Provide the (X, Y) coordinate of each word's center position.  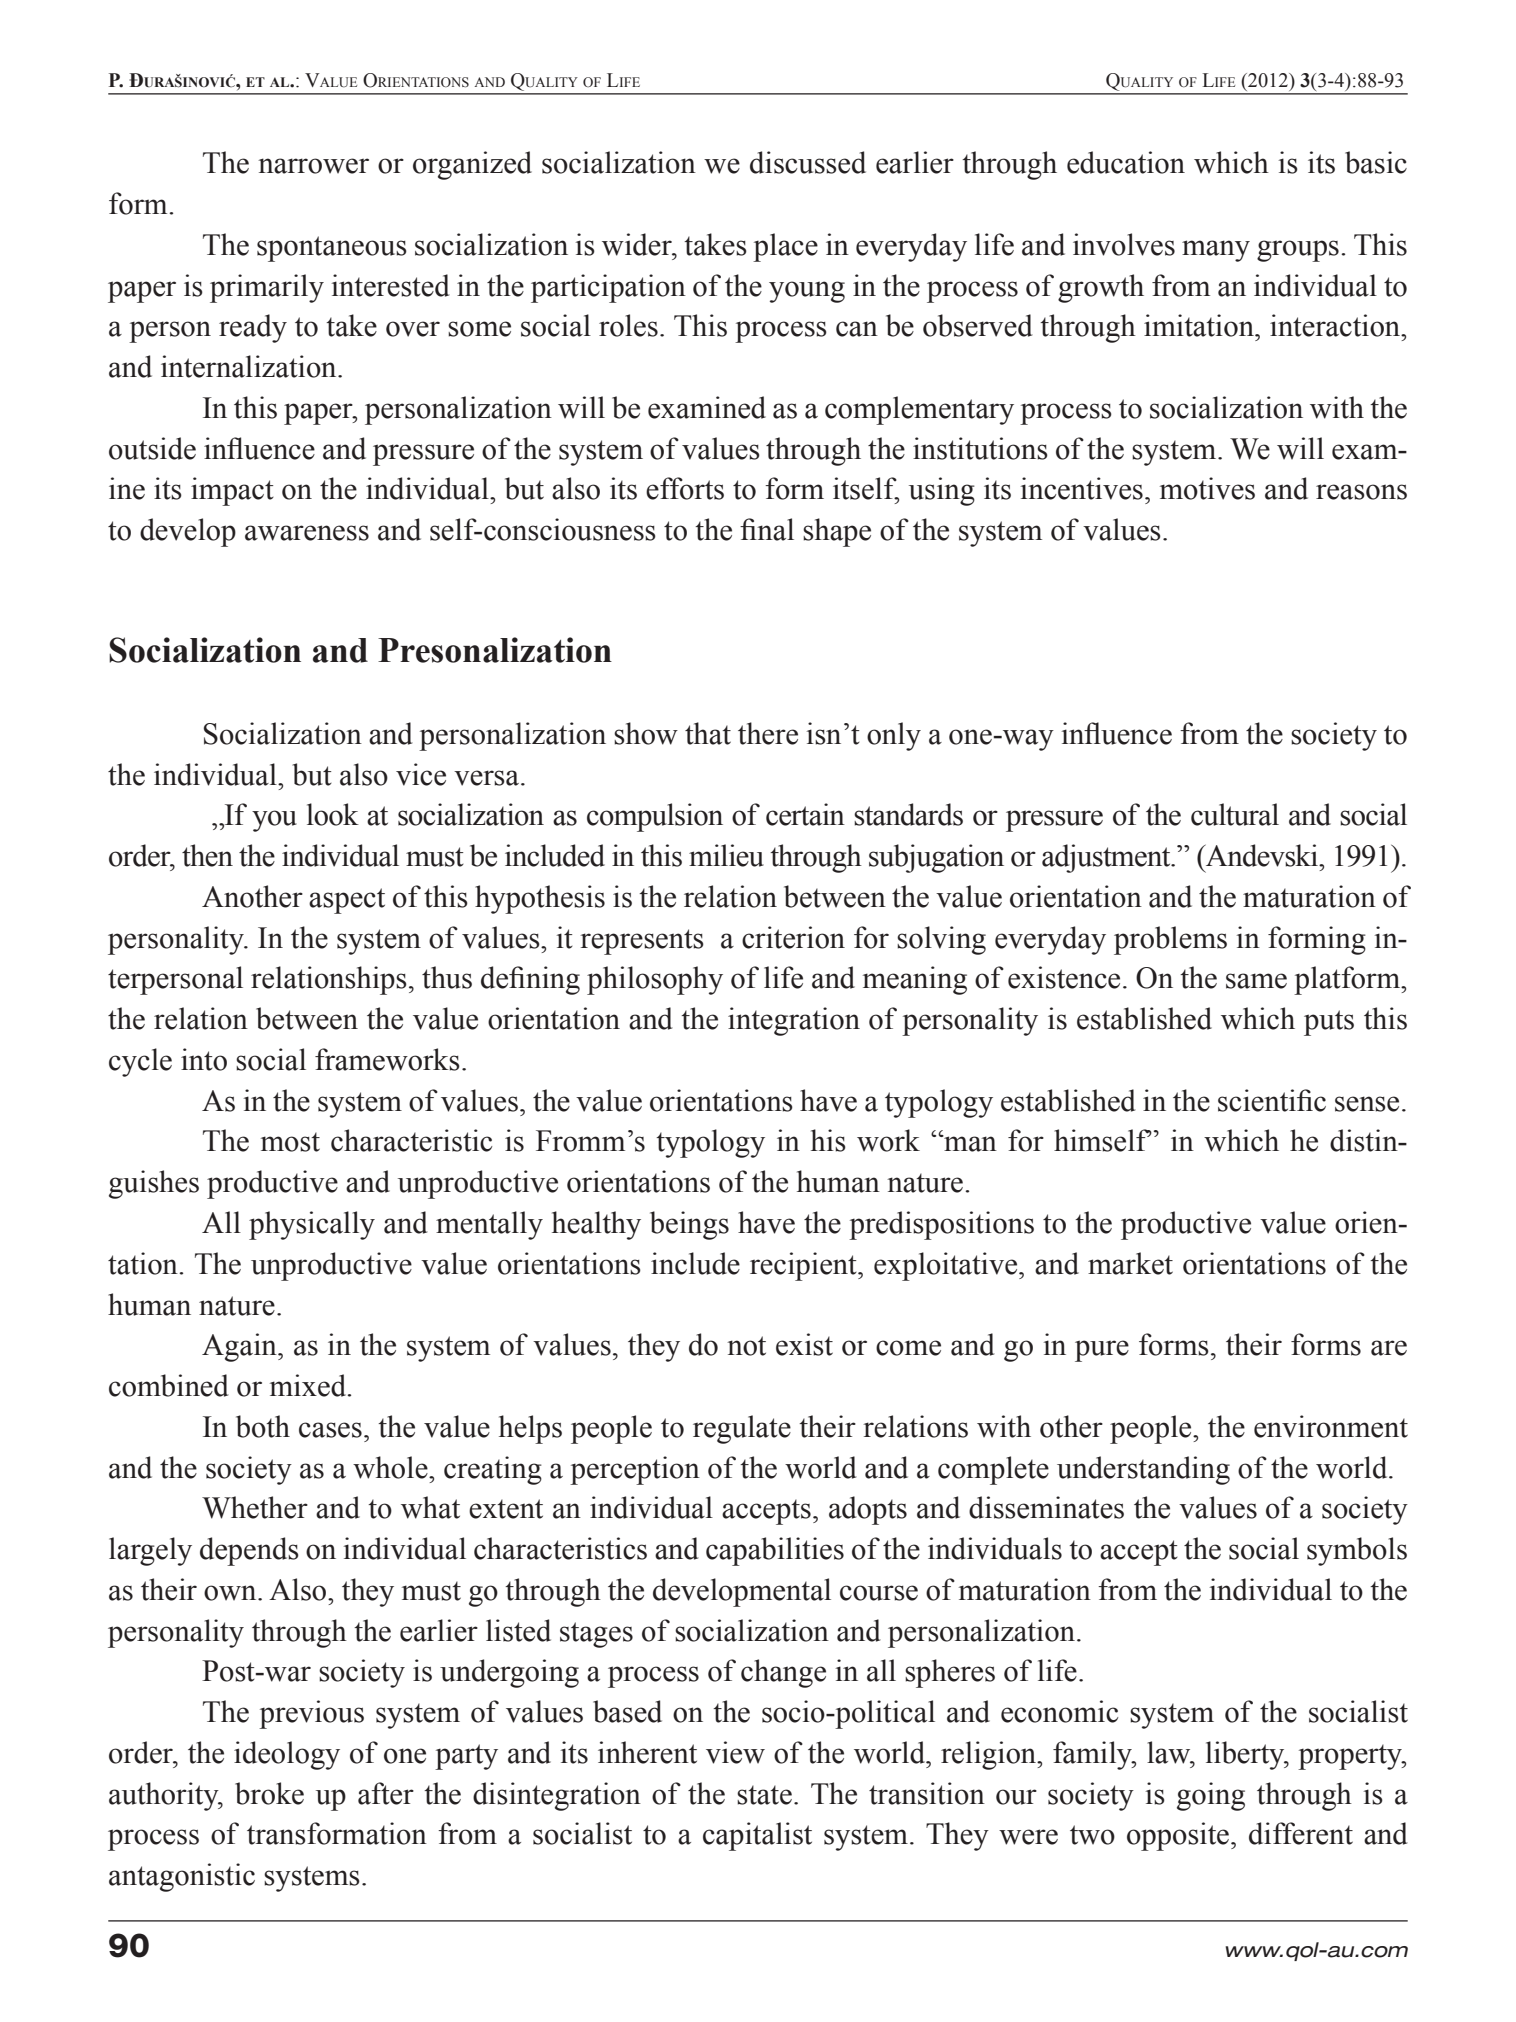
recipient (804, 1266)
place (785, 247)
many (1216, 251)
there (768, 733)
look (333, 814)
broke (269, 1793)
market (1130, 1263)
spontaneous (332, 249)
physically (312, 1225)
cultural (1235, 814)
